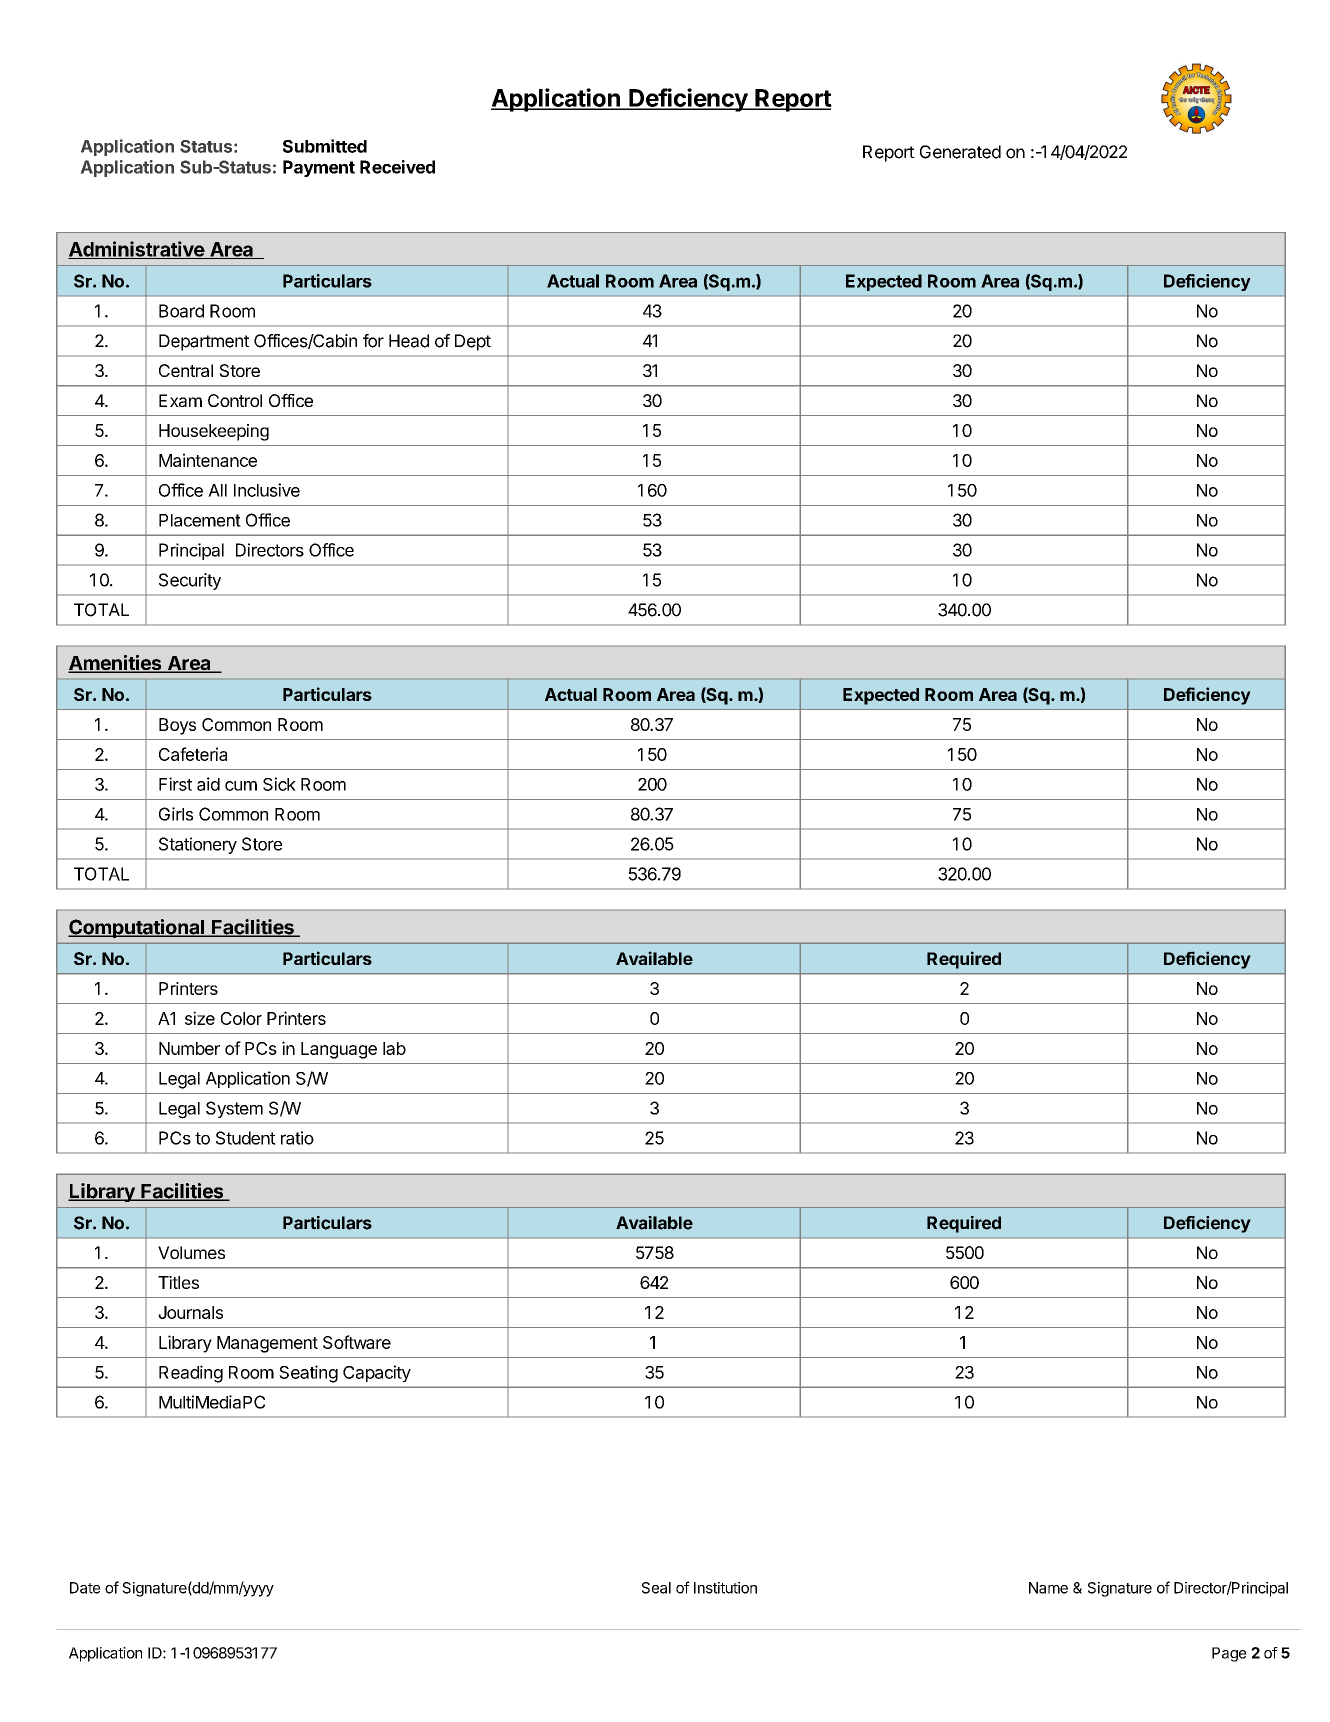 The width and height of the screenshot is (1330, 1722). What do you see at coordinates (319, 168) in the screenshot?
I see `Payment` at bounding box center [319, 168].
